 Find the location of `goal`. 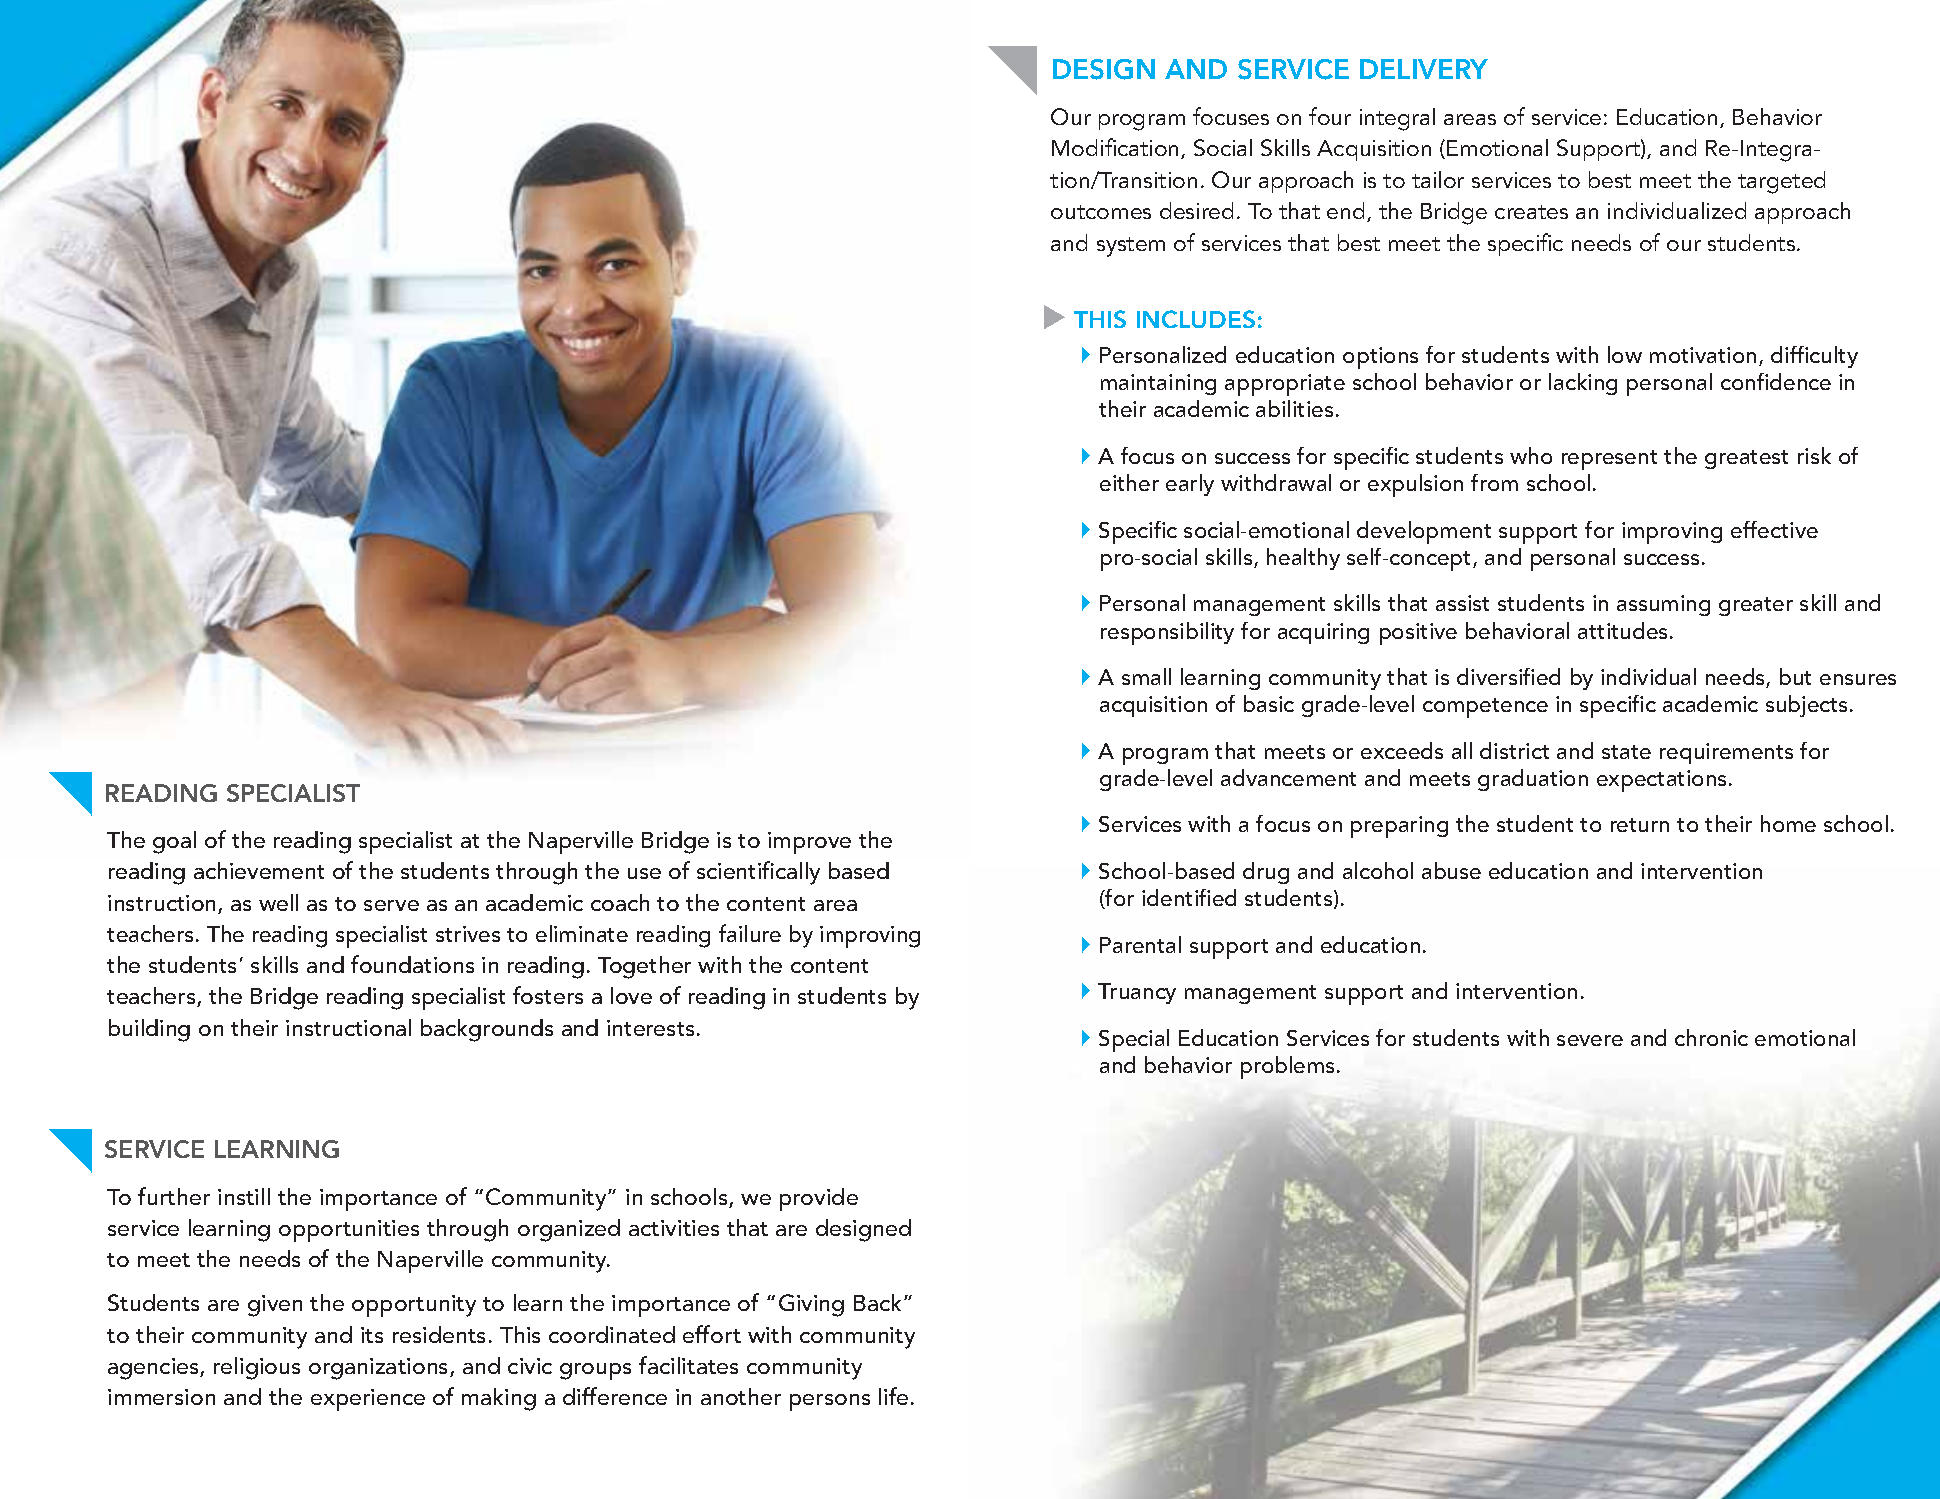

goal is located at coordinates (174, 842).
